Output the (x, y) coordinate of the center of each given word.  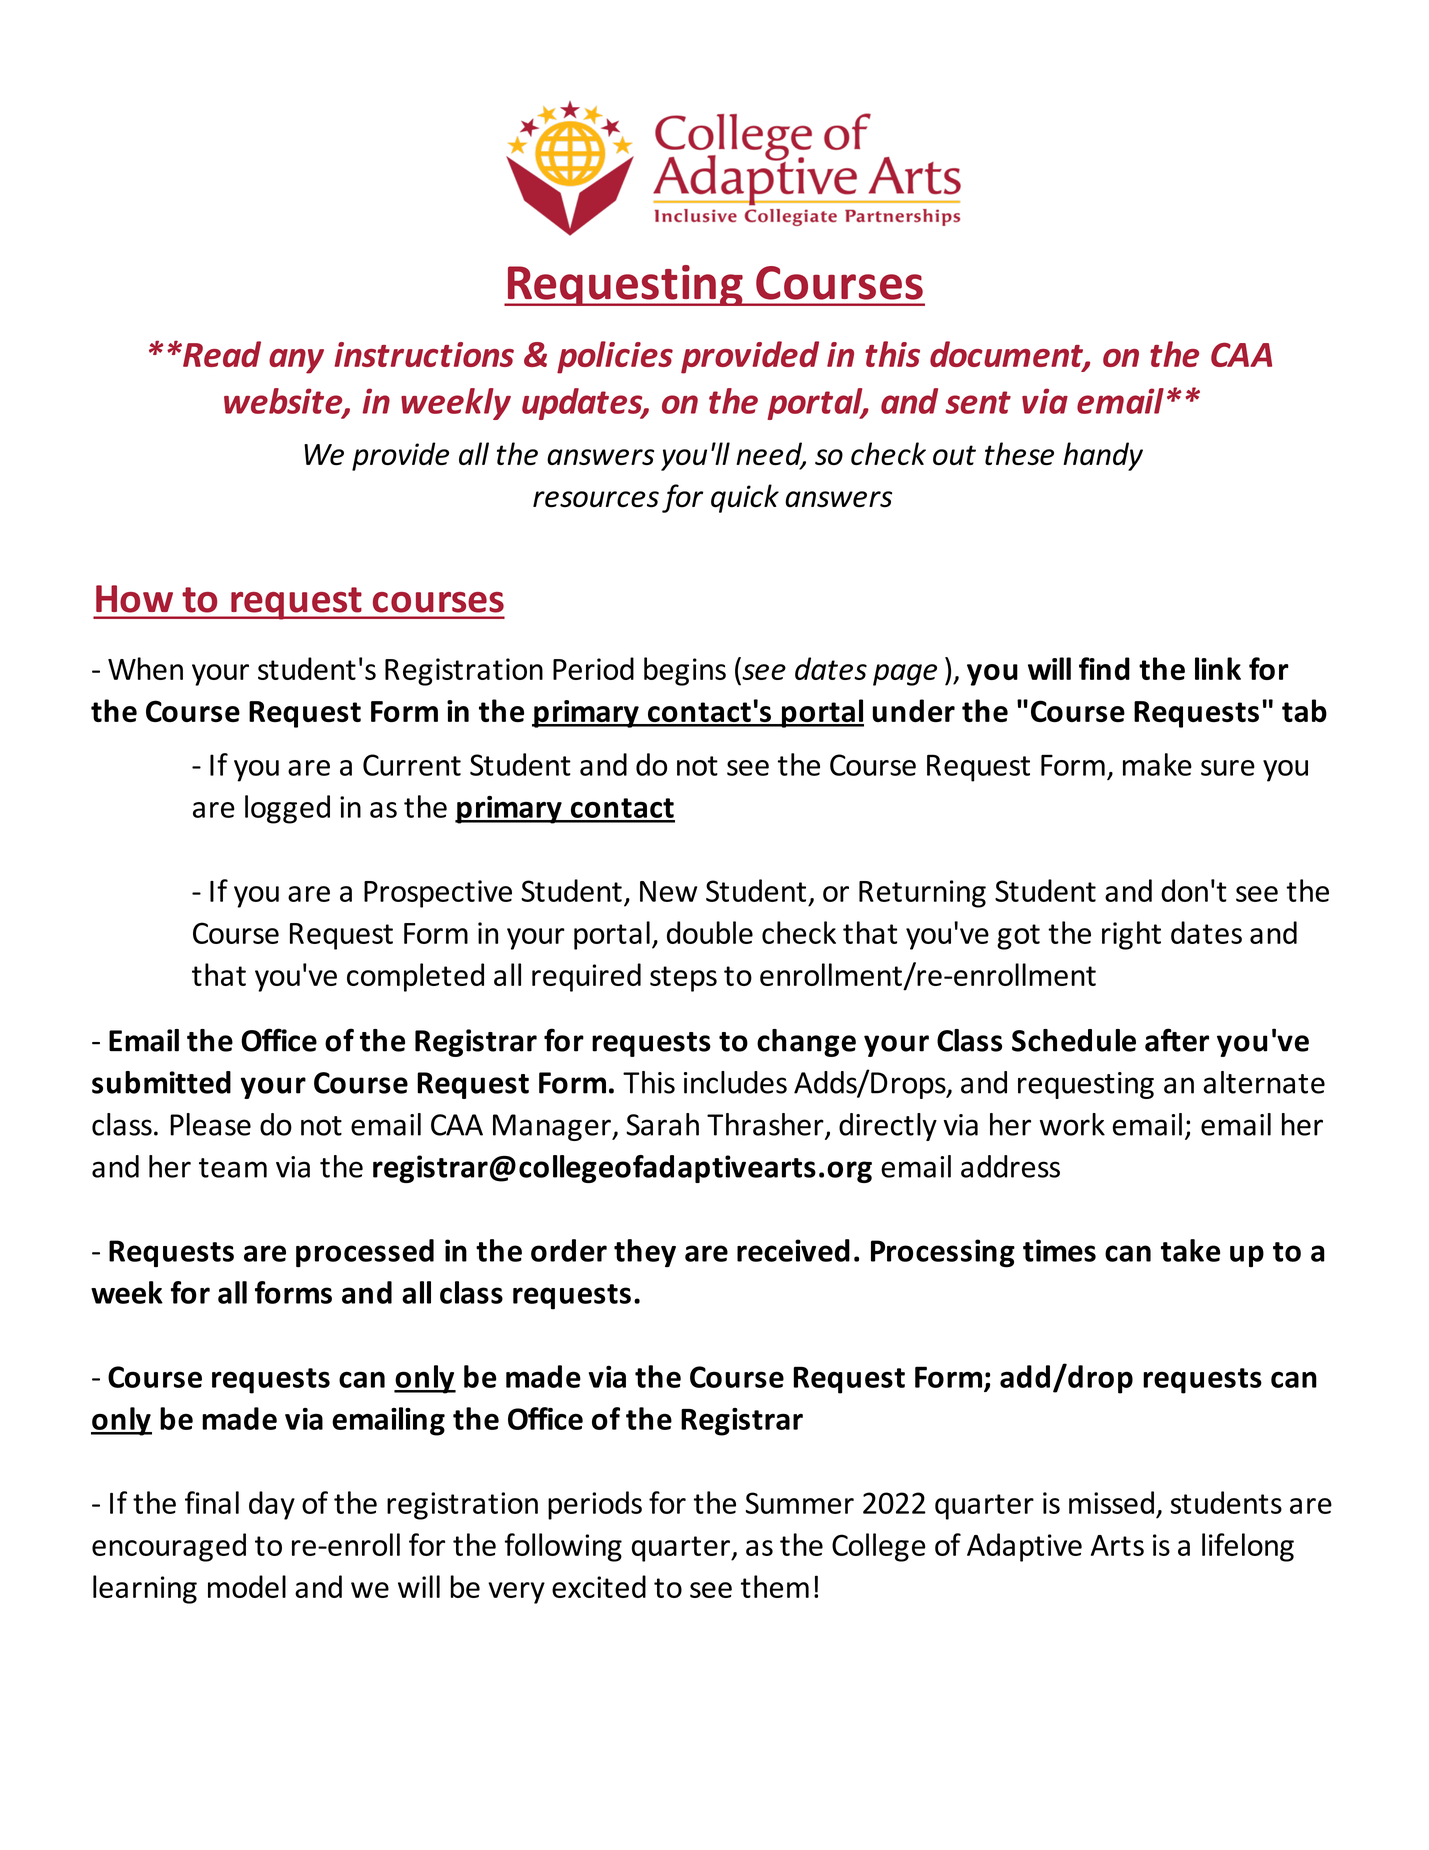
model (247, 1586)
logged (287, 809)
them (775, 1586)
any (296, 361)
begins (685, 671)
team (233, 1168)
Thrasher (766, 1125)
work (1072, 1124)
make (1157, 764)
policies (615, 357)
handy (1103, 456)
